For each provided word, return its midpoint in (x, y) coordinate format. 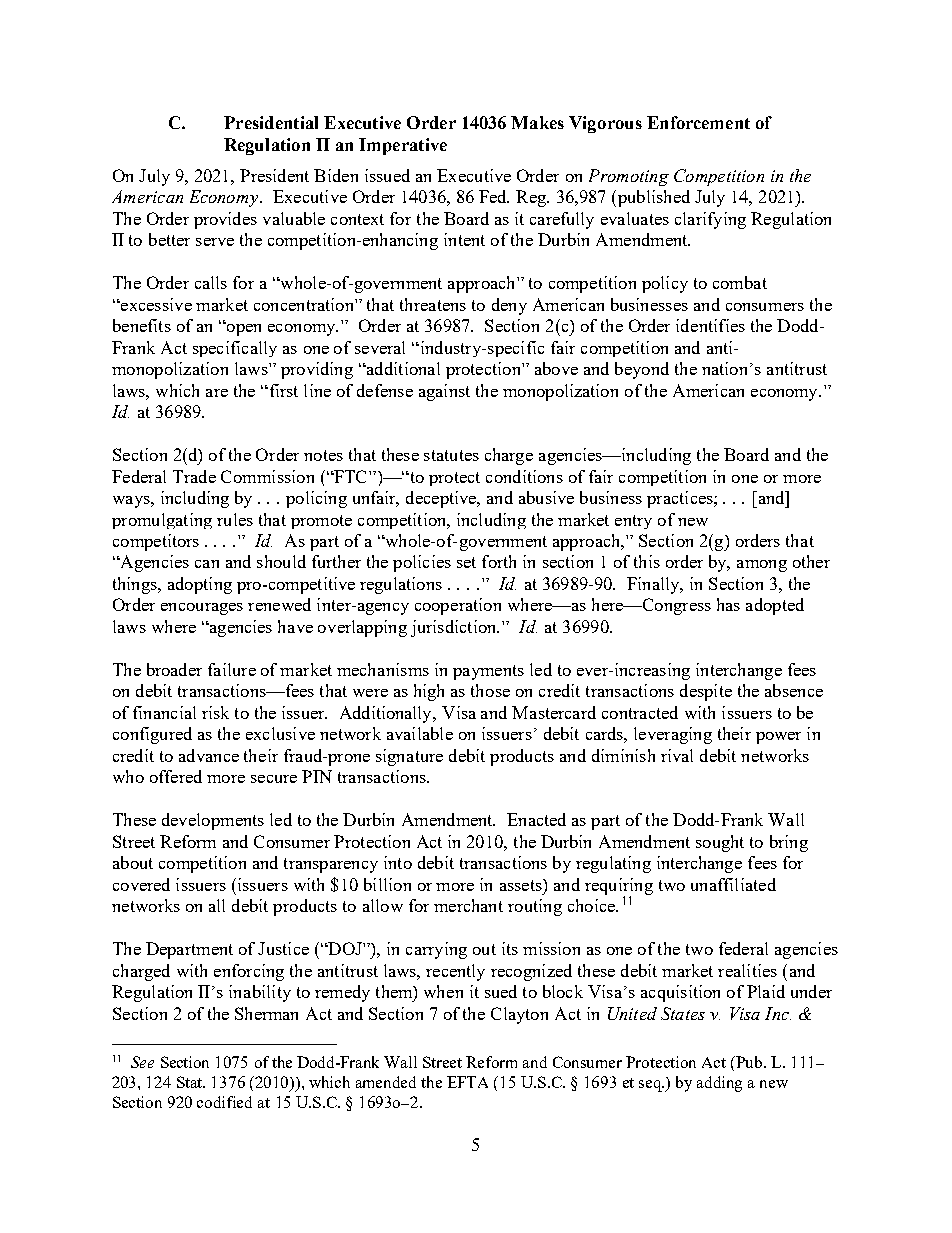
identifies (710, 325)
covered (141, 884)
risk (215, 712)
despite (706, 692)
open (242, 329)
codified (224, 1102)
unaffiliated (733, 884)
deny (509, 306)
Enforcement (698, 122)
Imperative (403, 146)
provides (225, 220)
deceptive (442, 499)
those (490, 690)
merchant (468, 905)
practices (681, 499)
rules (235, 519)
